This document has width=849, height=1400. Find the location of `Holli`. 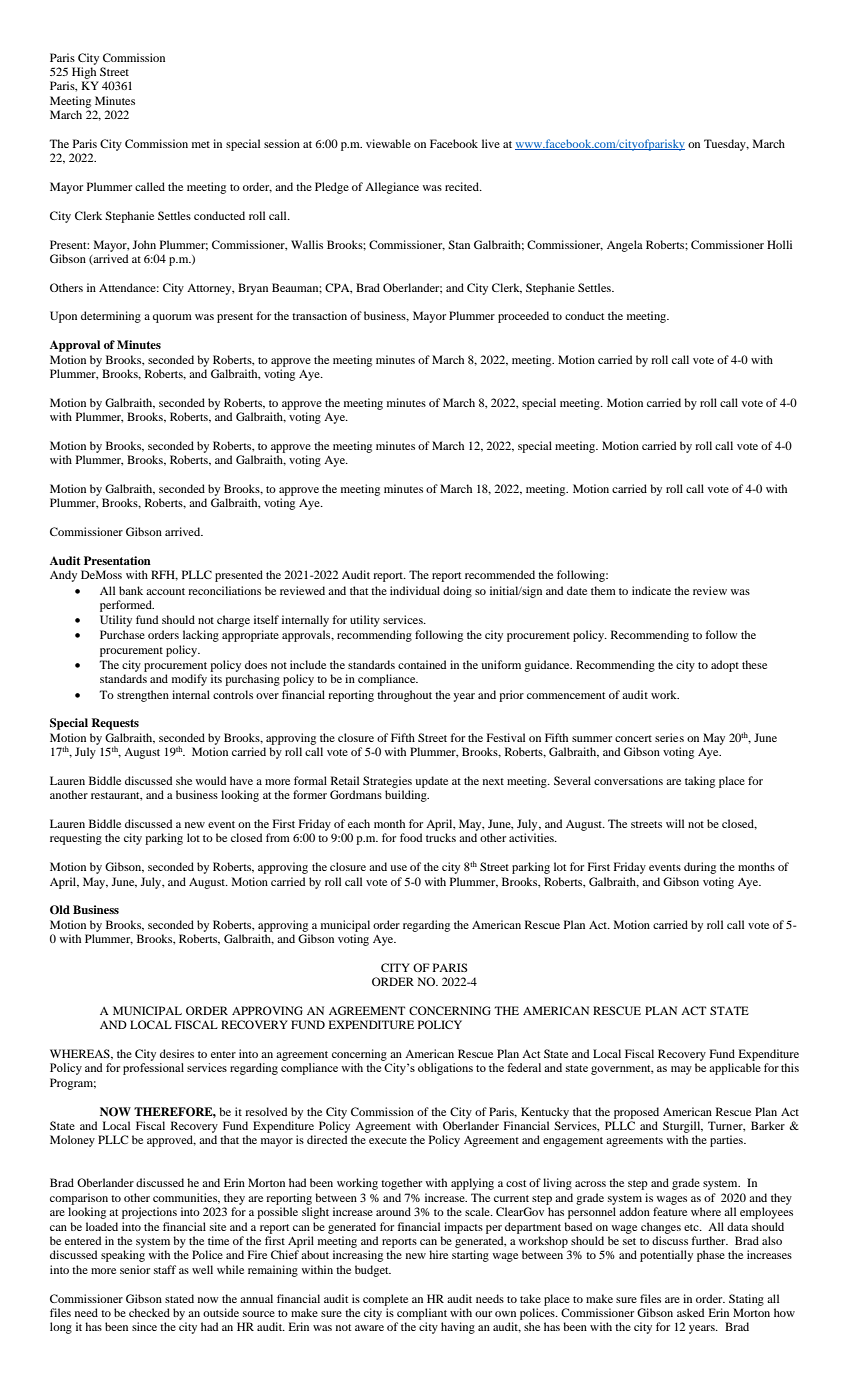

Holli is located at coordinates (779, 244).
